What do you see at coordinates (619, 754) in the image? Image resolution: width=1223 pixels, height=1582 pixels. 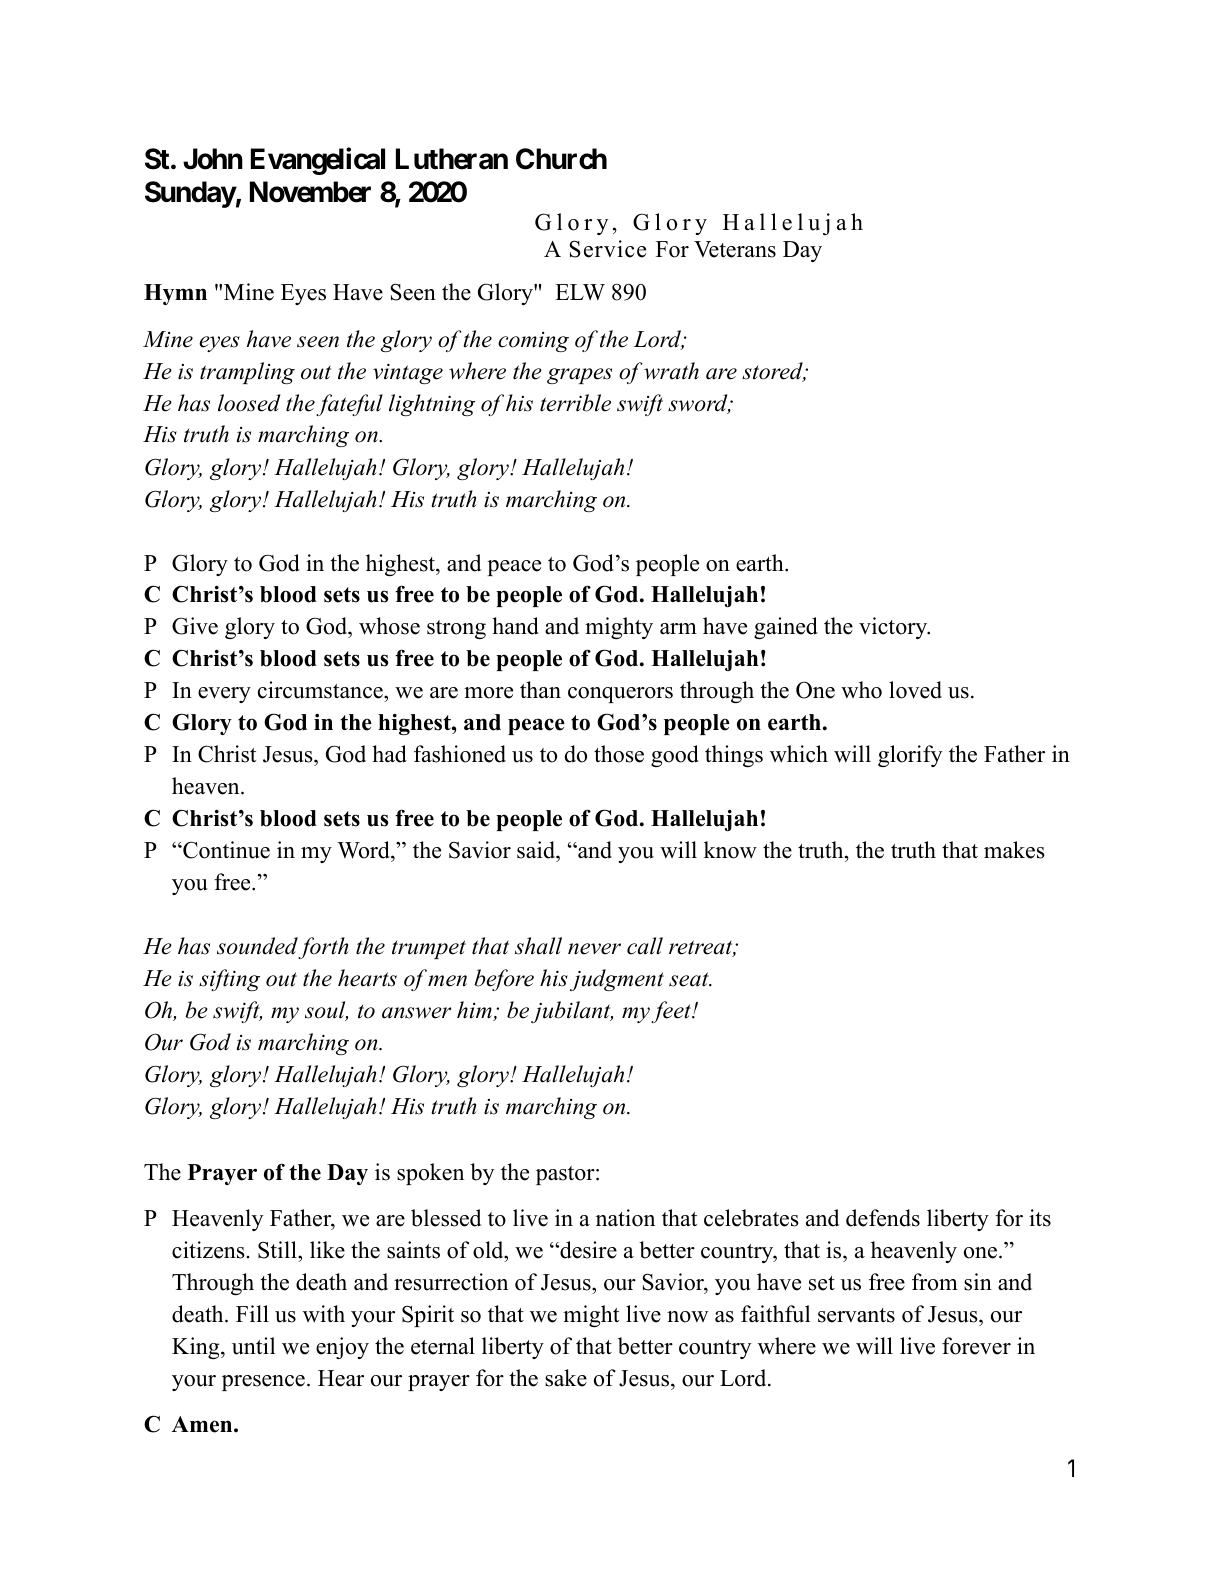 I see `those` at bounding box center [619, 754].
